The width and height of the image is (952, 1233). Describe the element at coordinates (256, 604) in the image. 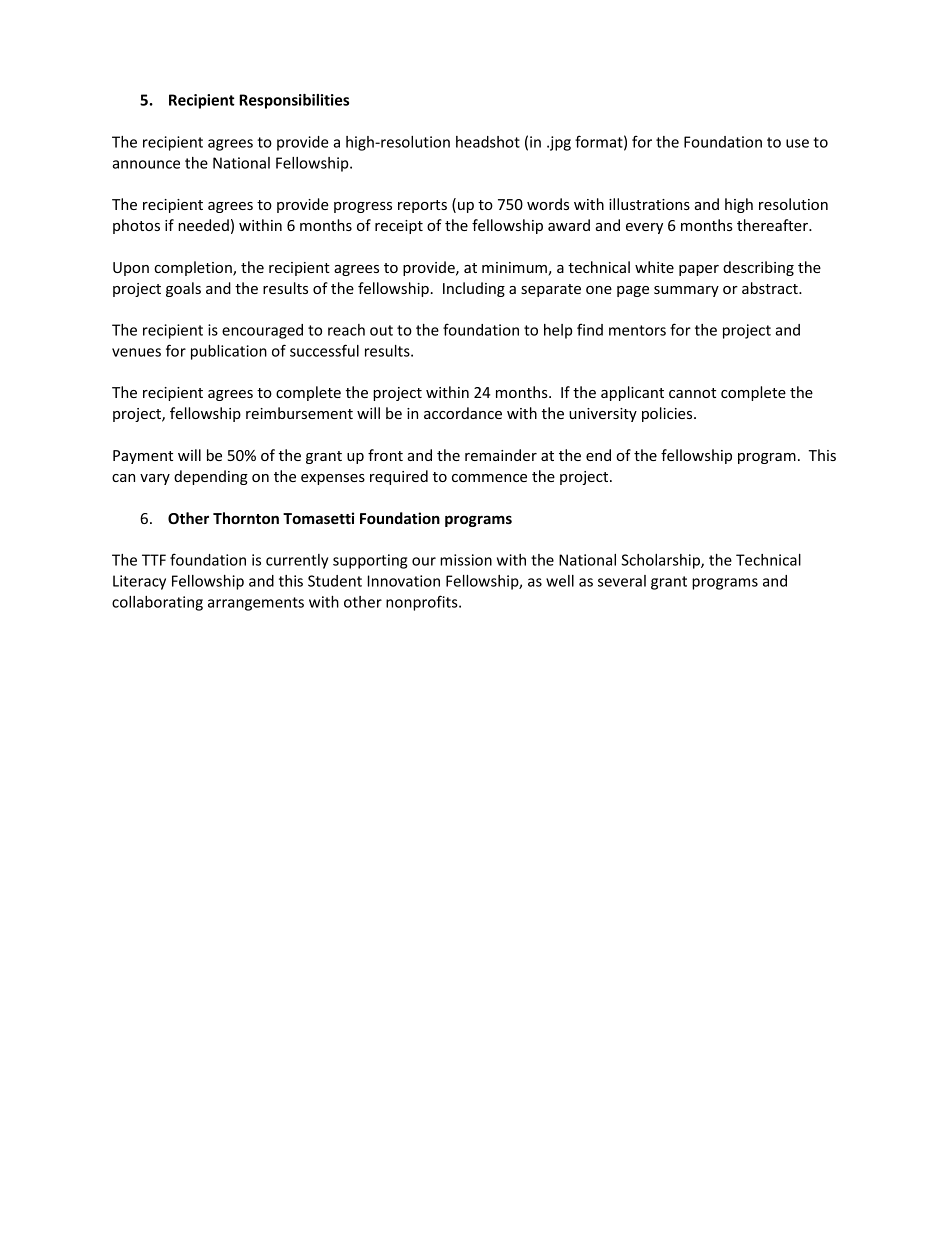

I see `arrangements` at that location.
